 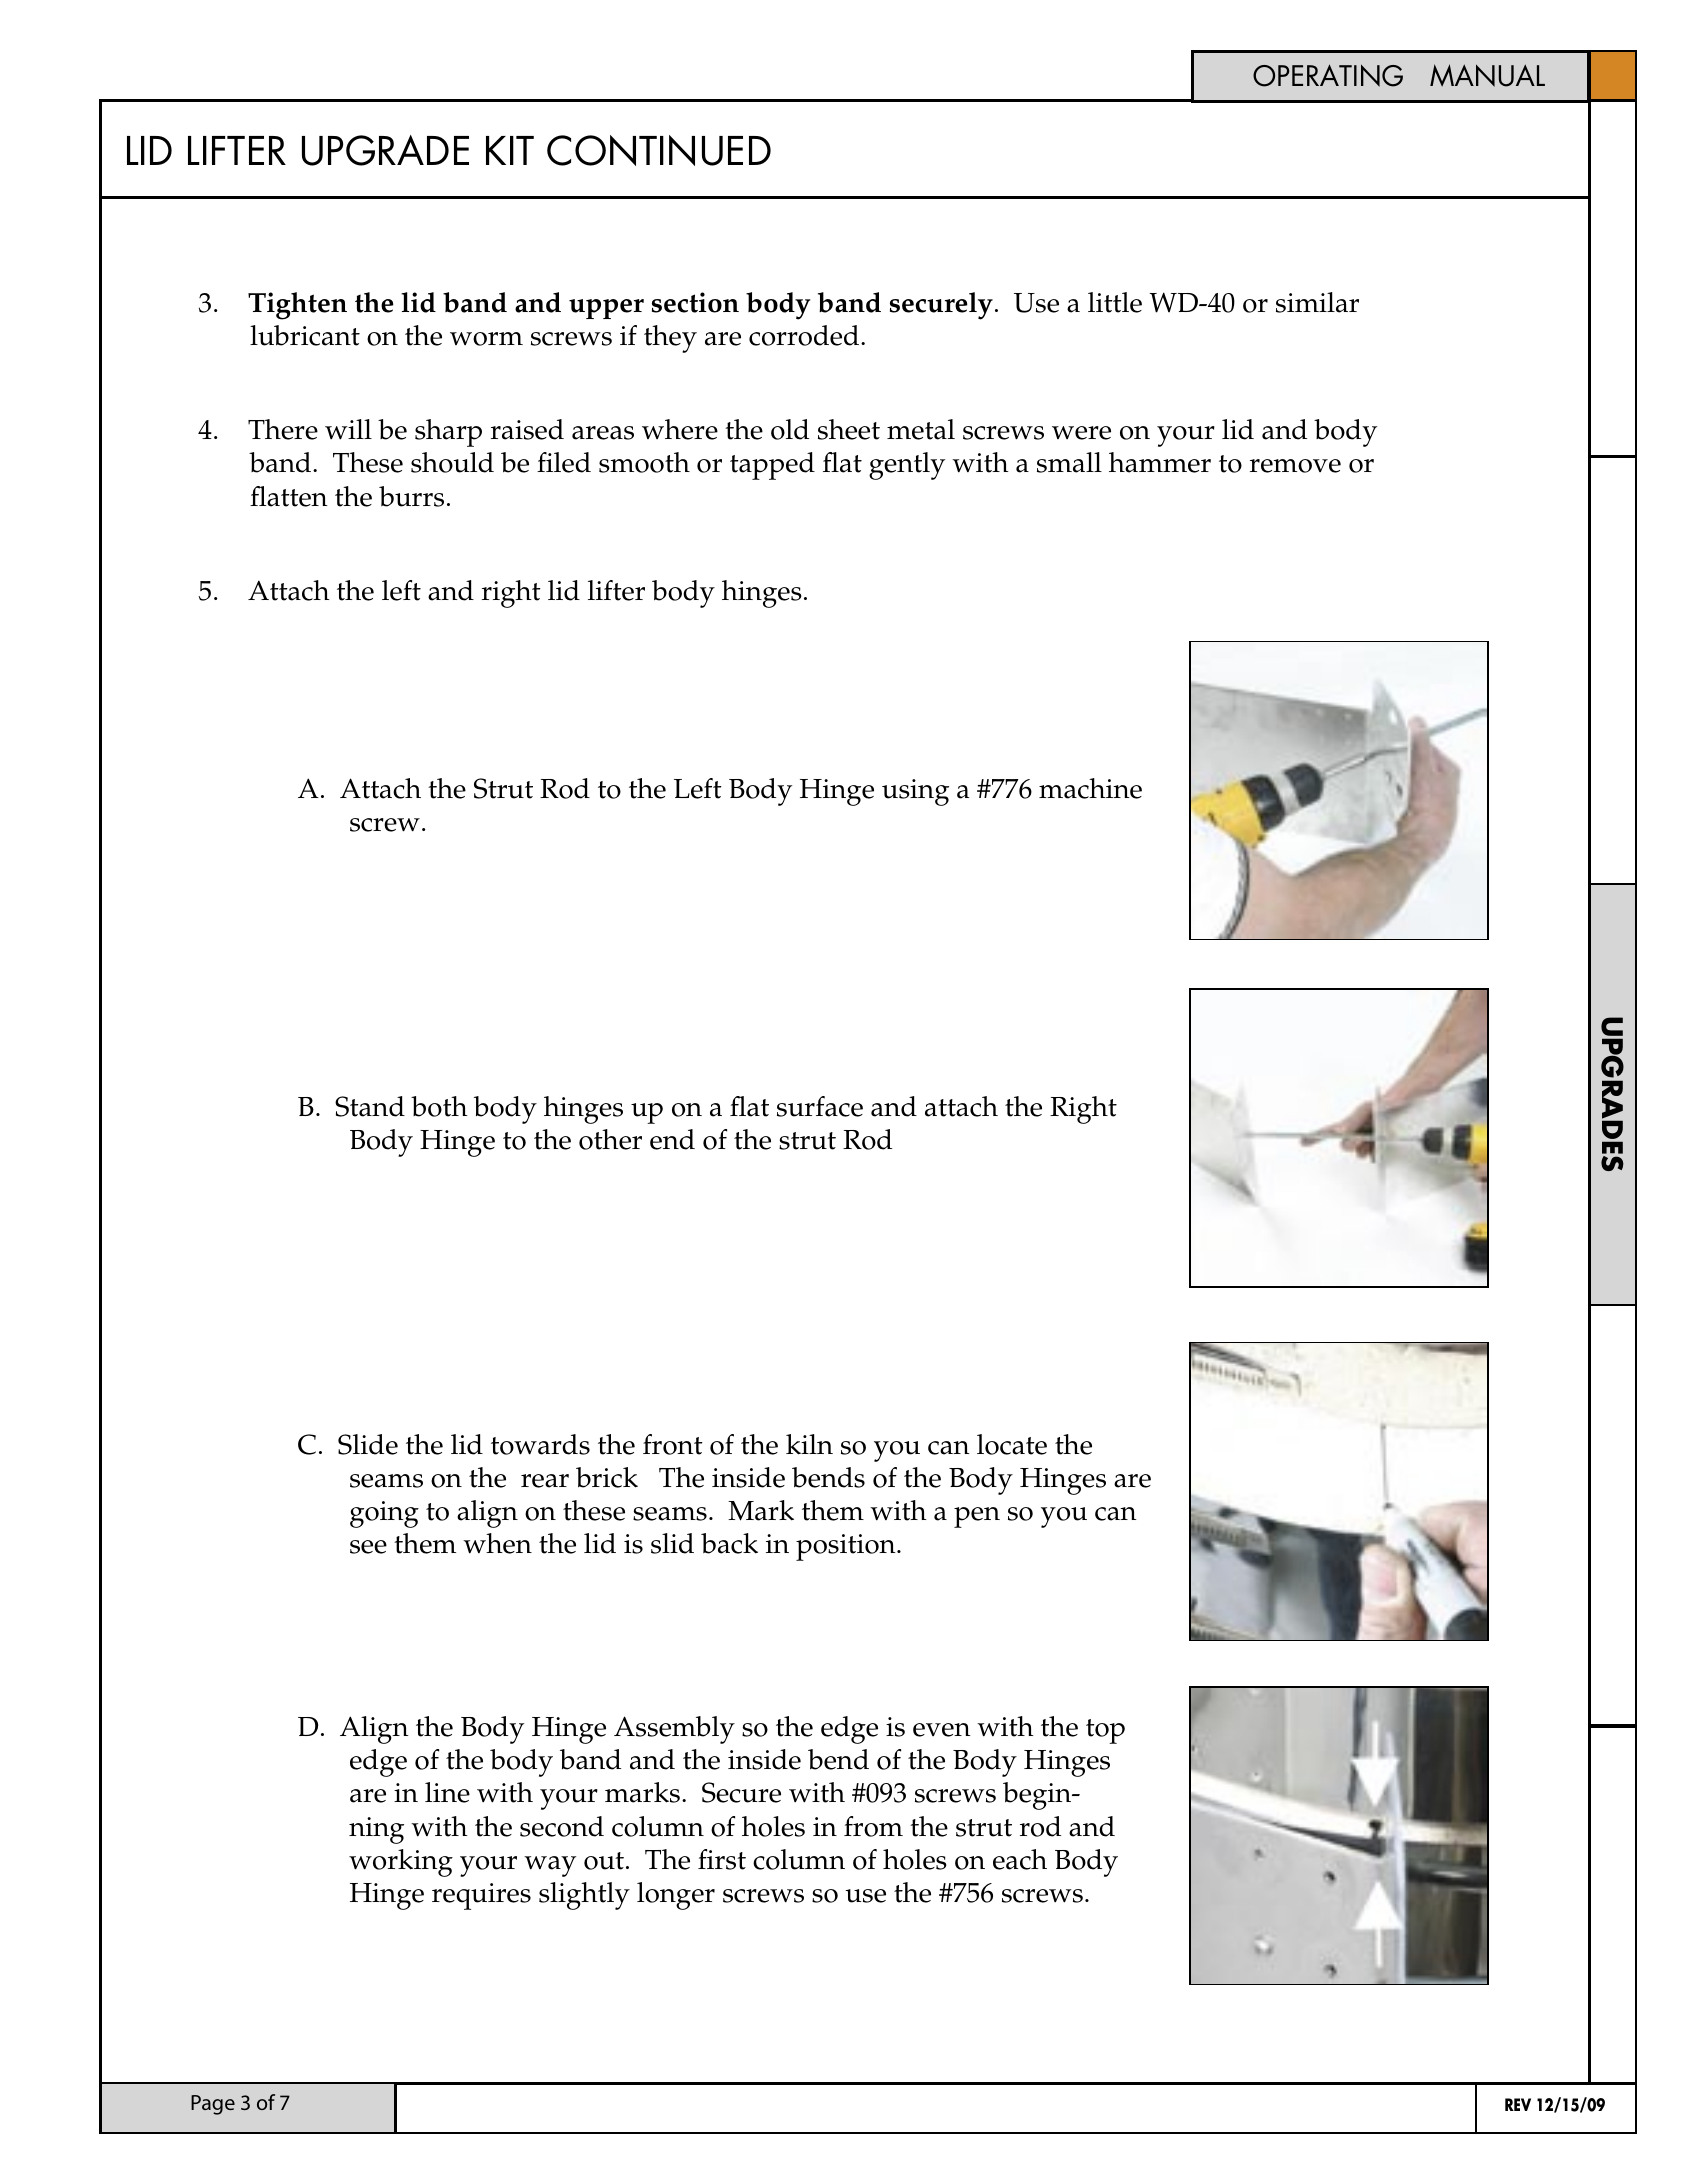 I want to click on see, so click(x=368, y=1547).
